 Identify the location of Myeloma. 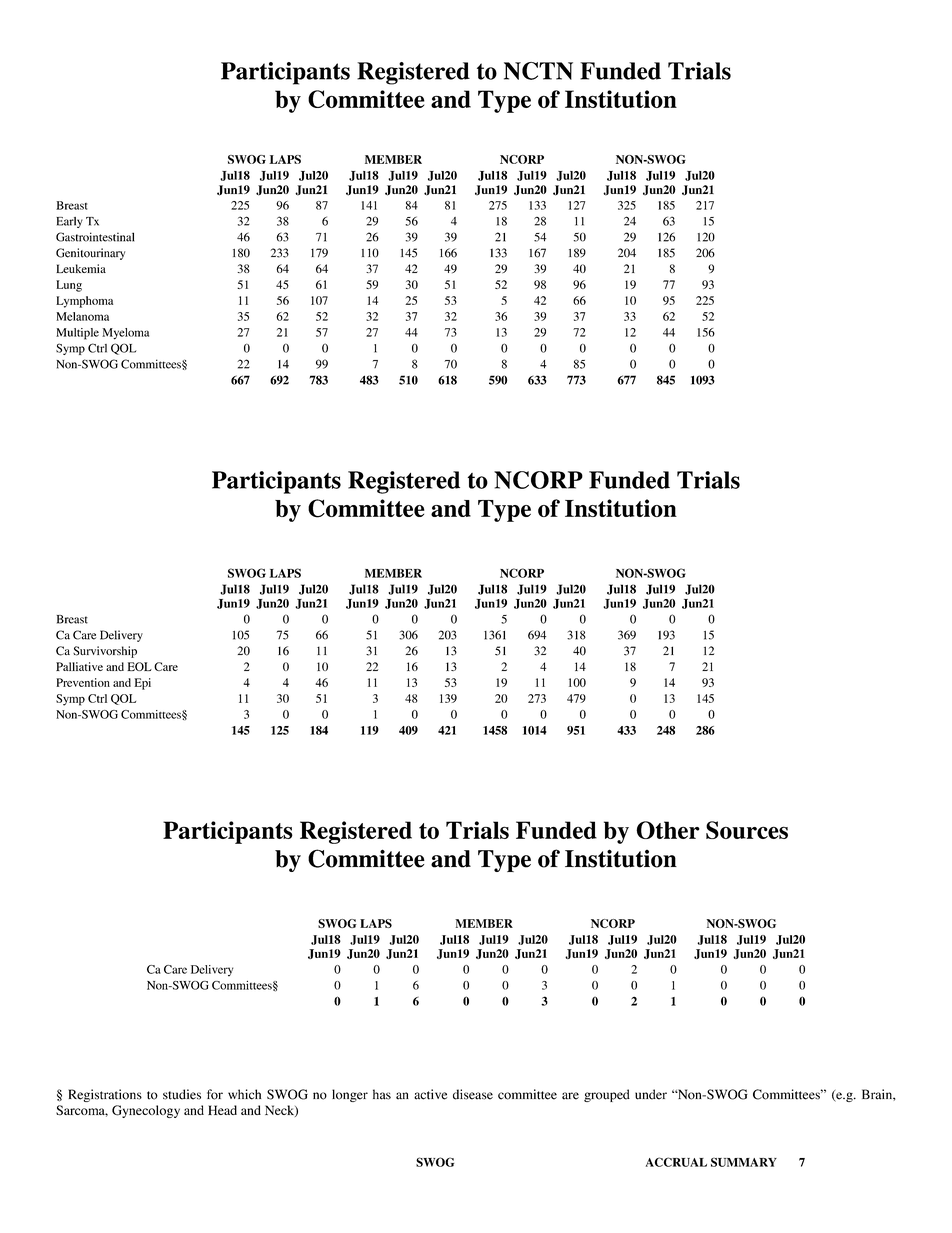
(125, 334).
